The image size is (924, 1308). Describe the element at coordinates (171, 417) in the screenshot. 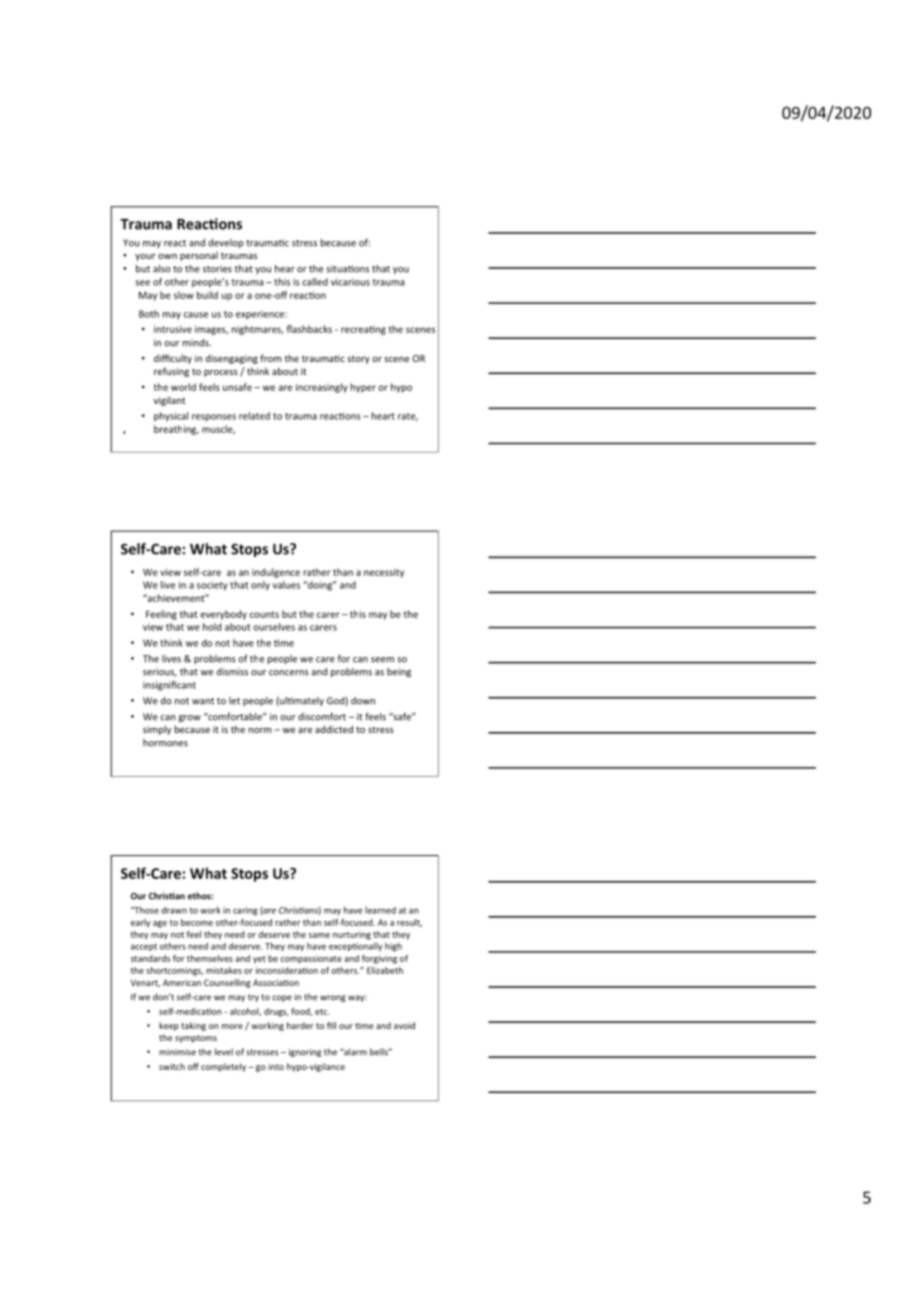

I see `physical` at that location.
